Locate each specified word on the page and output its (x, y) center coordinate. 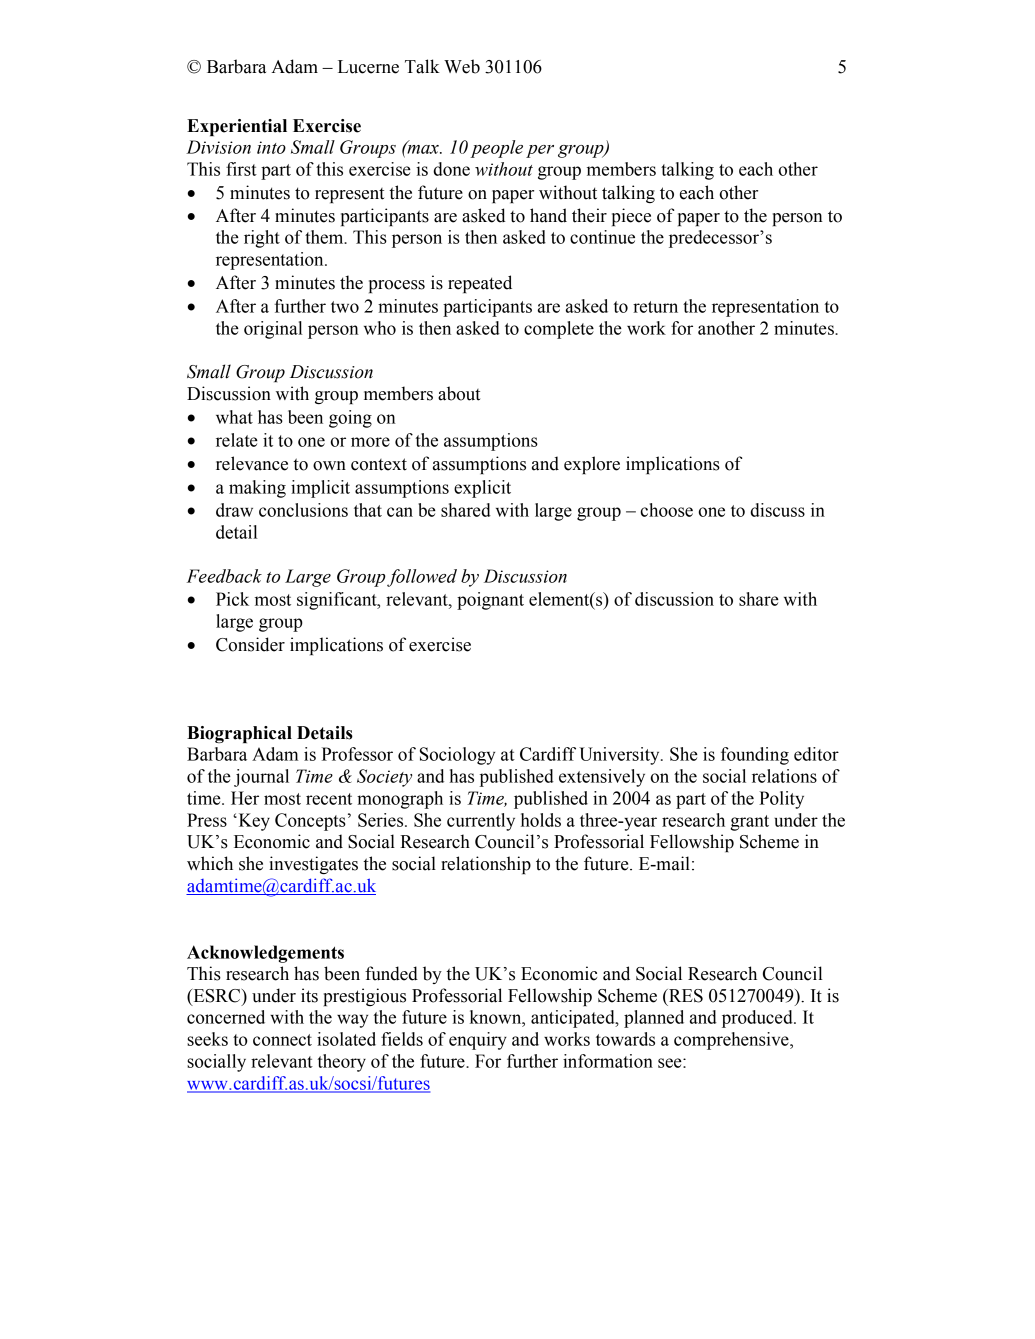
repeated (480, 284)
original (273, 330)
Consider (250, 644)
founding (755, 756)
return (655, 307)
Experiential (237, 127)
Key (253, 822)
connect (282, 1040)
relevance (252, 463)
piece (631, 217)
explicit (482, 489)
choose (666, 510)
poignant (490, 601)
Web (462, 66)
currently (481, 822)
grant (749, 823)
